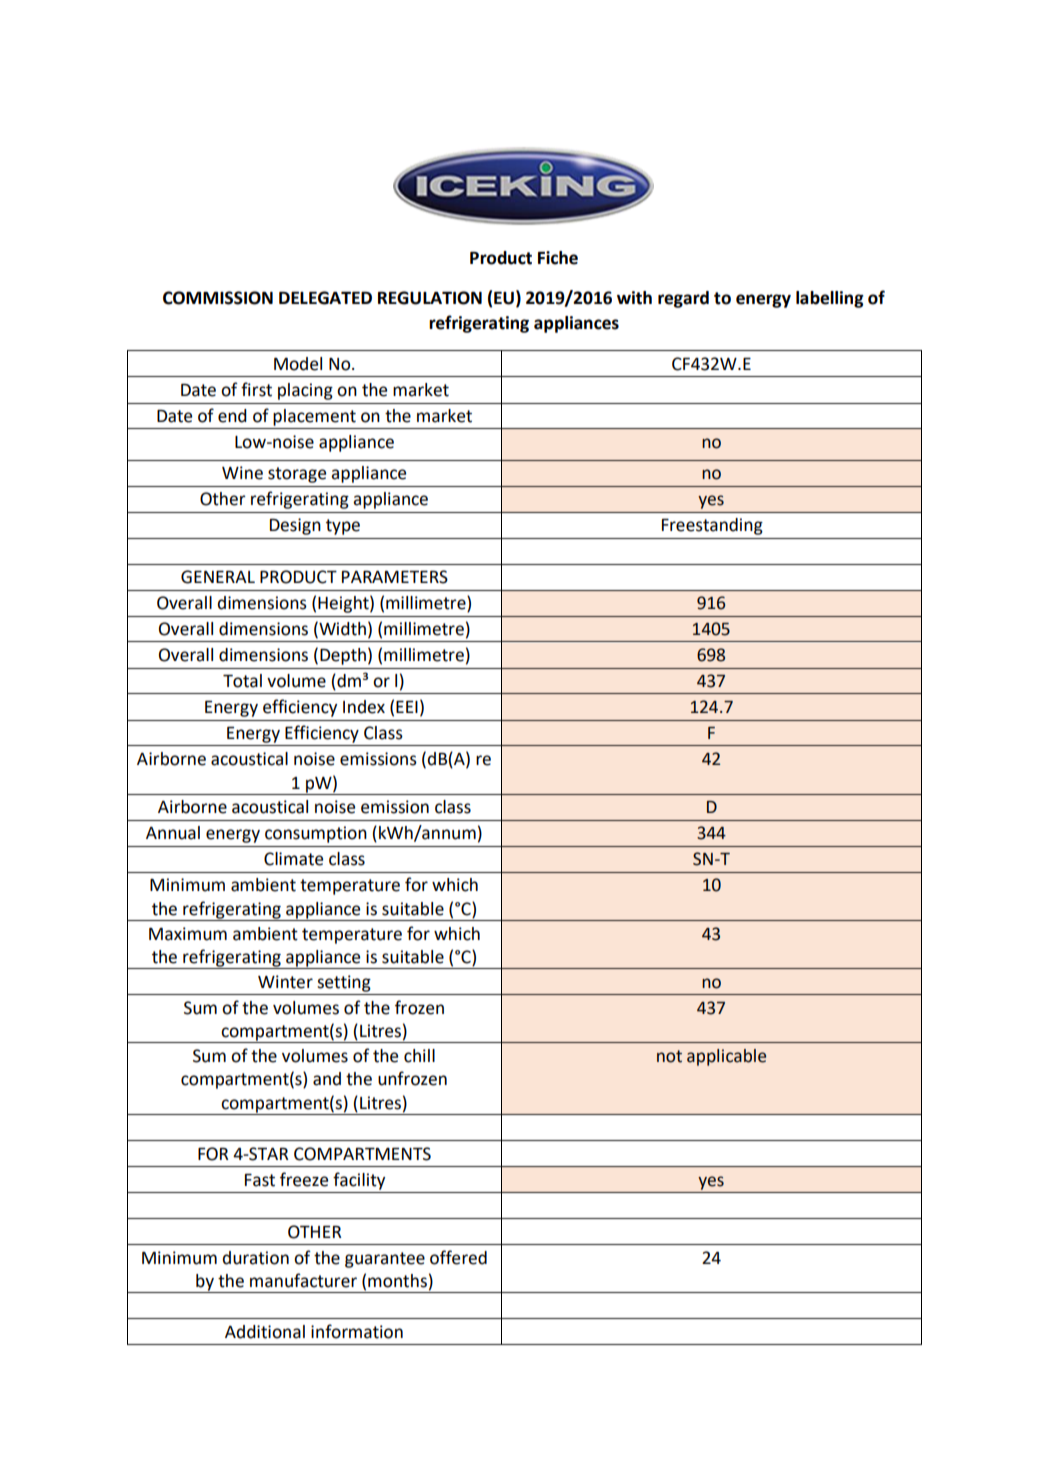  What do you see at coordinates (712, 526) in the document?
I see `Freestanding` at bounding box center [712, 526].
